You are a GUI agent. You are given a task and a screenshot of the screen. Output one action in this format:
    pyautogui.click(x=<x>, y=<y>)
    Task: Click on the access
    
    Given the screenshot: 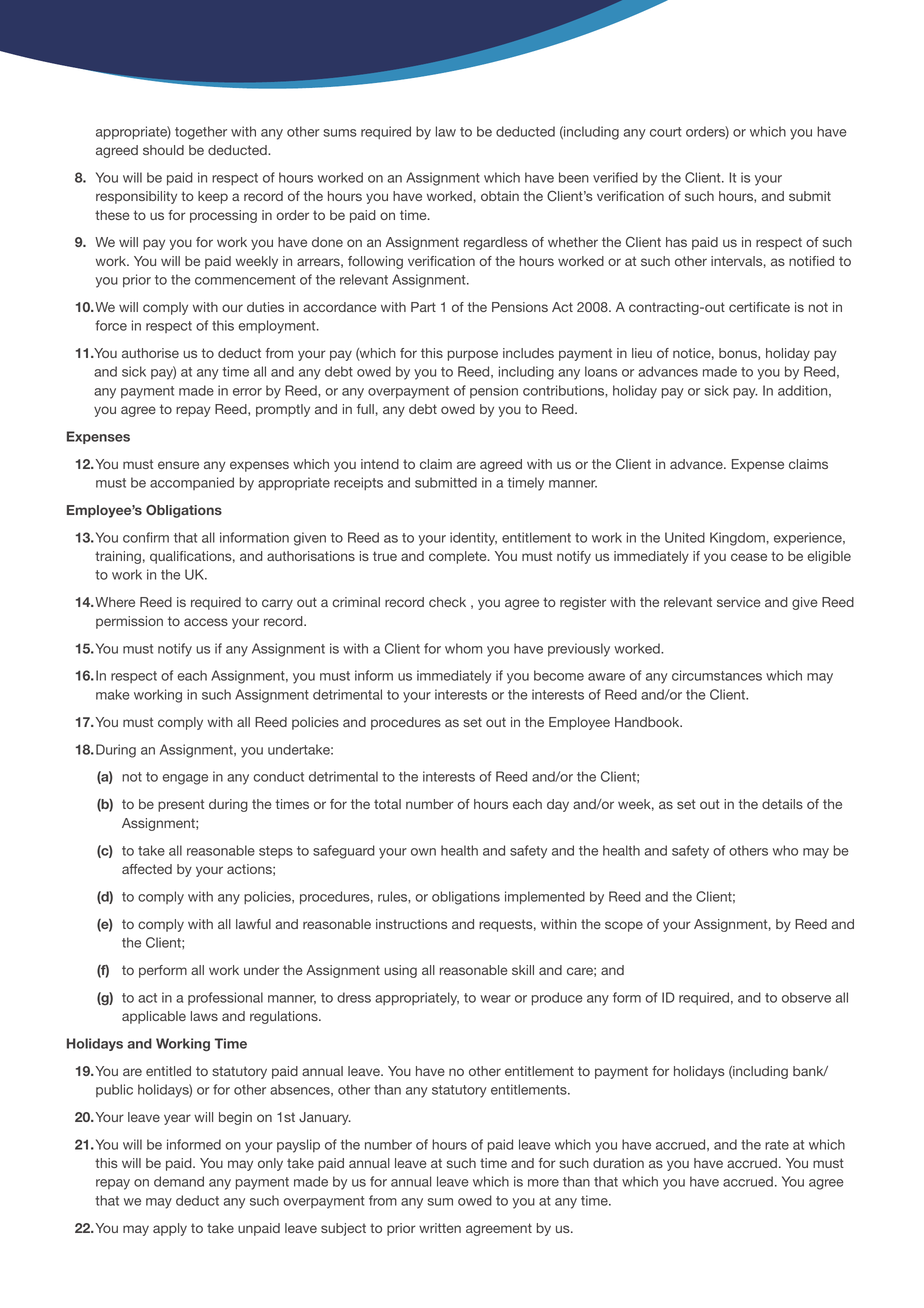 What is the action you would take?
    pyautogui.click(x=206, y=622)
